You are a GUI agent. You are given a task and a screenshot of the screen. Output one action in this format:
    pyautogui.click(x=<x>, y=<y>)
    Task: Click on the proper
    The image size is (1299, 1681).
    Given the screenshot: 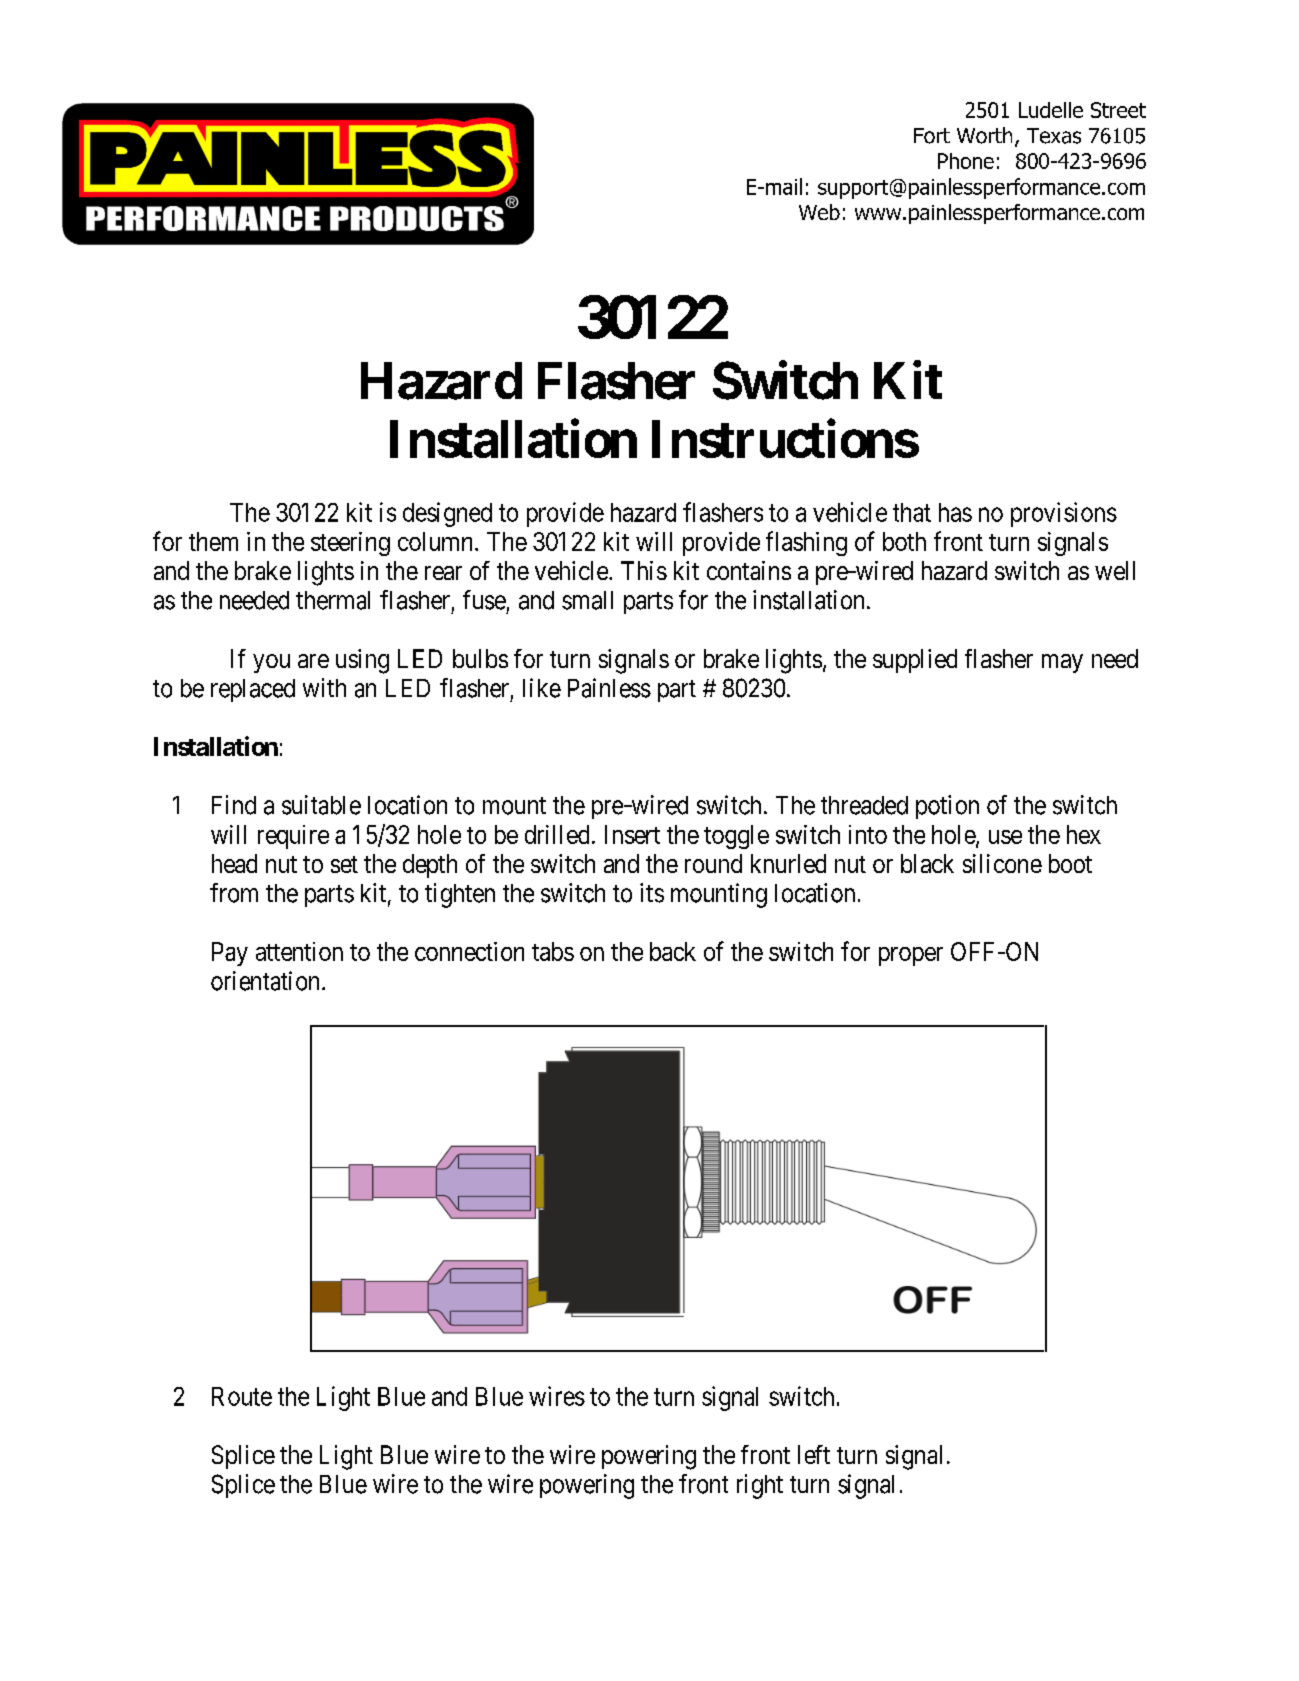 What is the action you would take?
    pyautogui.click(x=911, y=956)
